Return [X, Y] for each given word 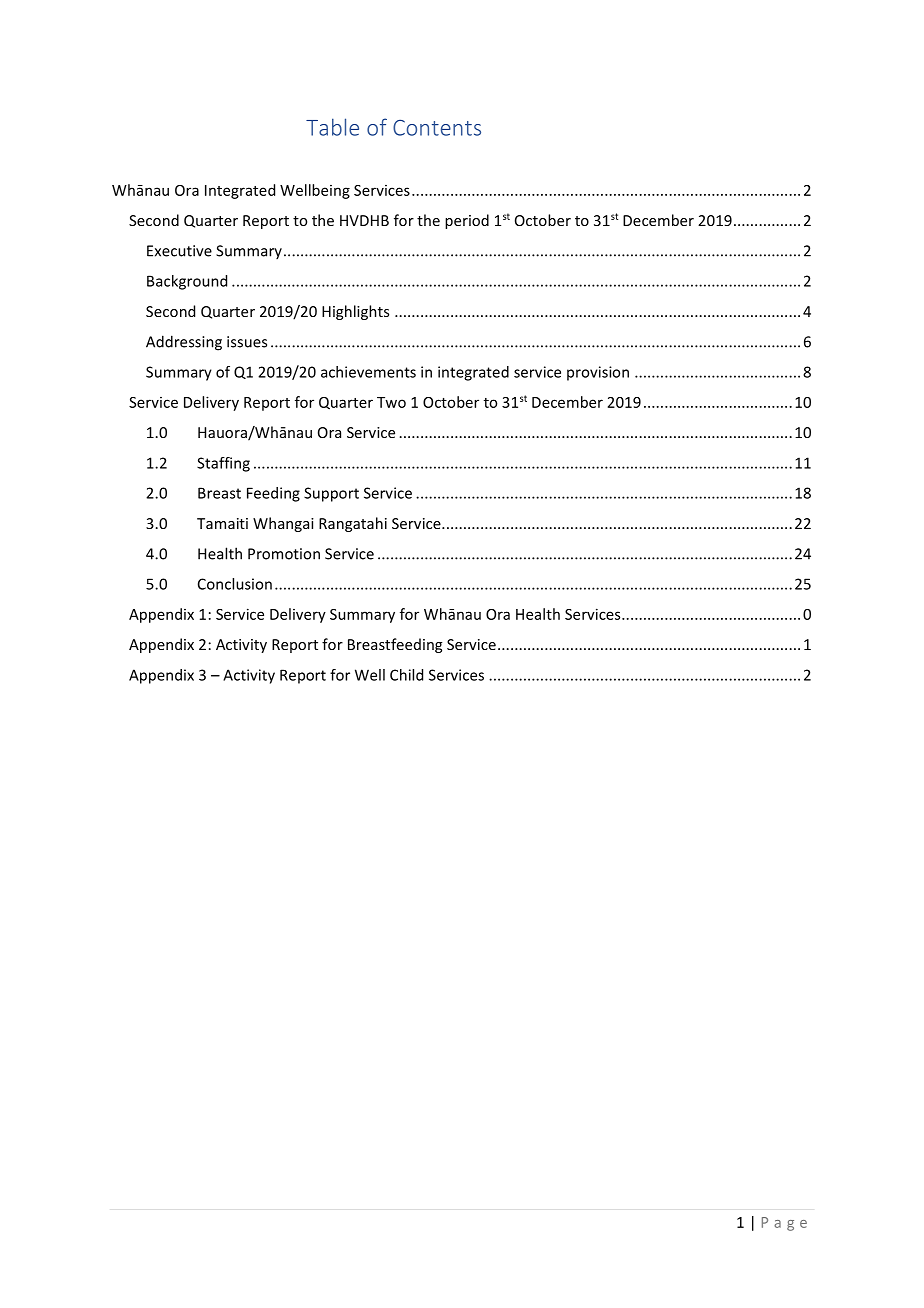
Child [406, 675]
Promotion [284, 554]
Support [331, 494]
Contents [437, 128]
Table [332, 127]
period [467, 221]
